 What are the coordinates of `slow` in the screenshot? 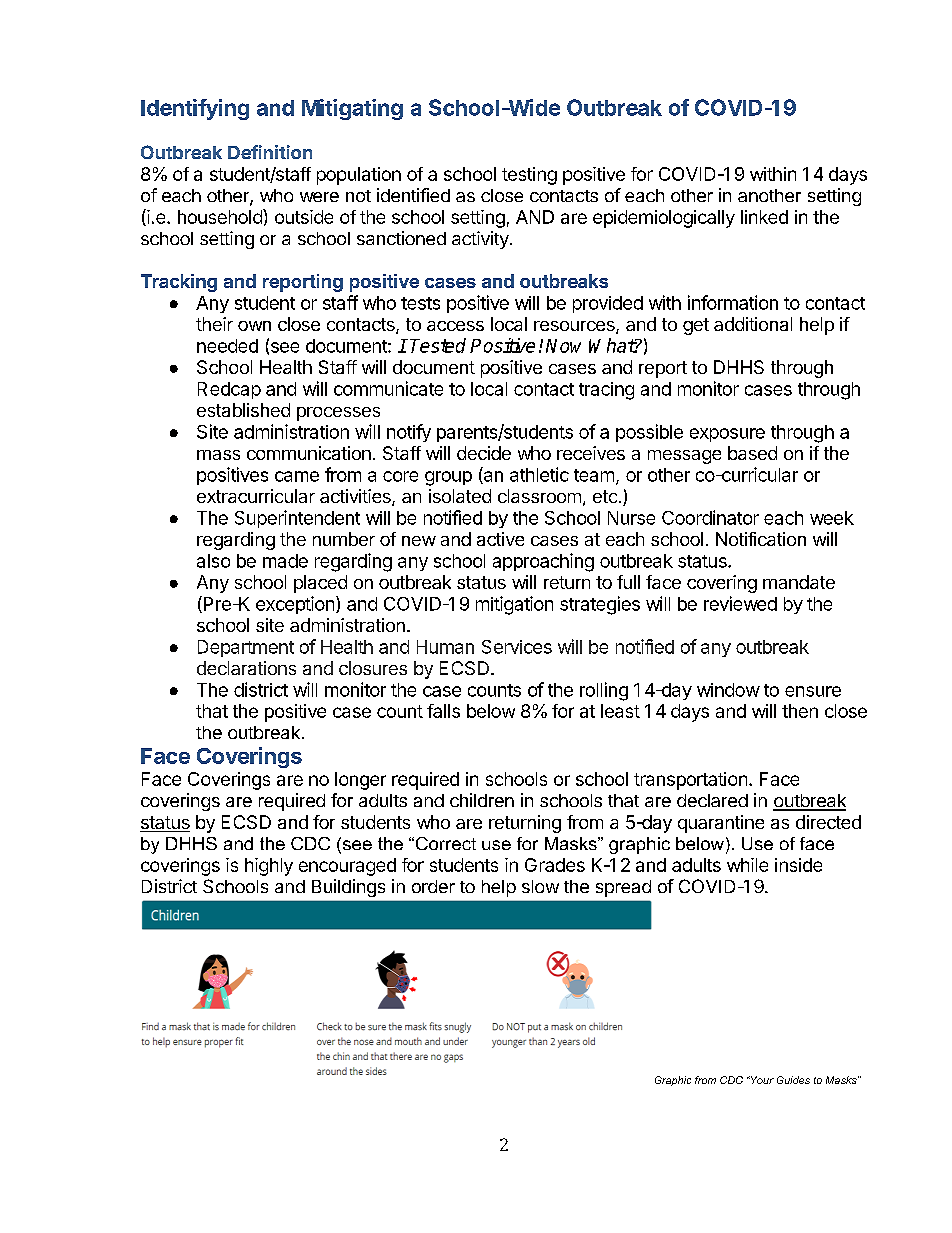 It's located at (540, 886).
